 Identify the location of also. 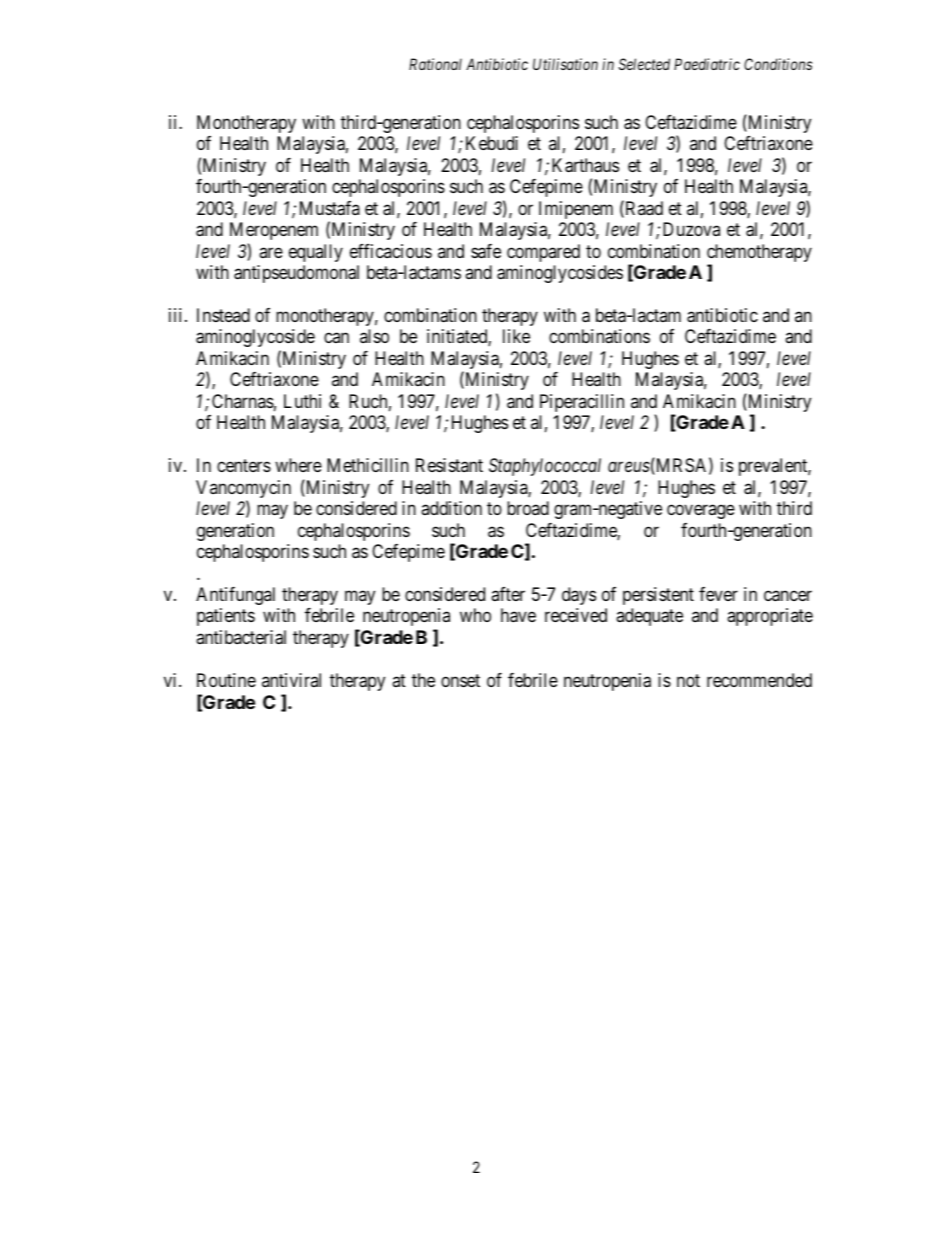
(374, 336).
